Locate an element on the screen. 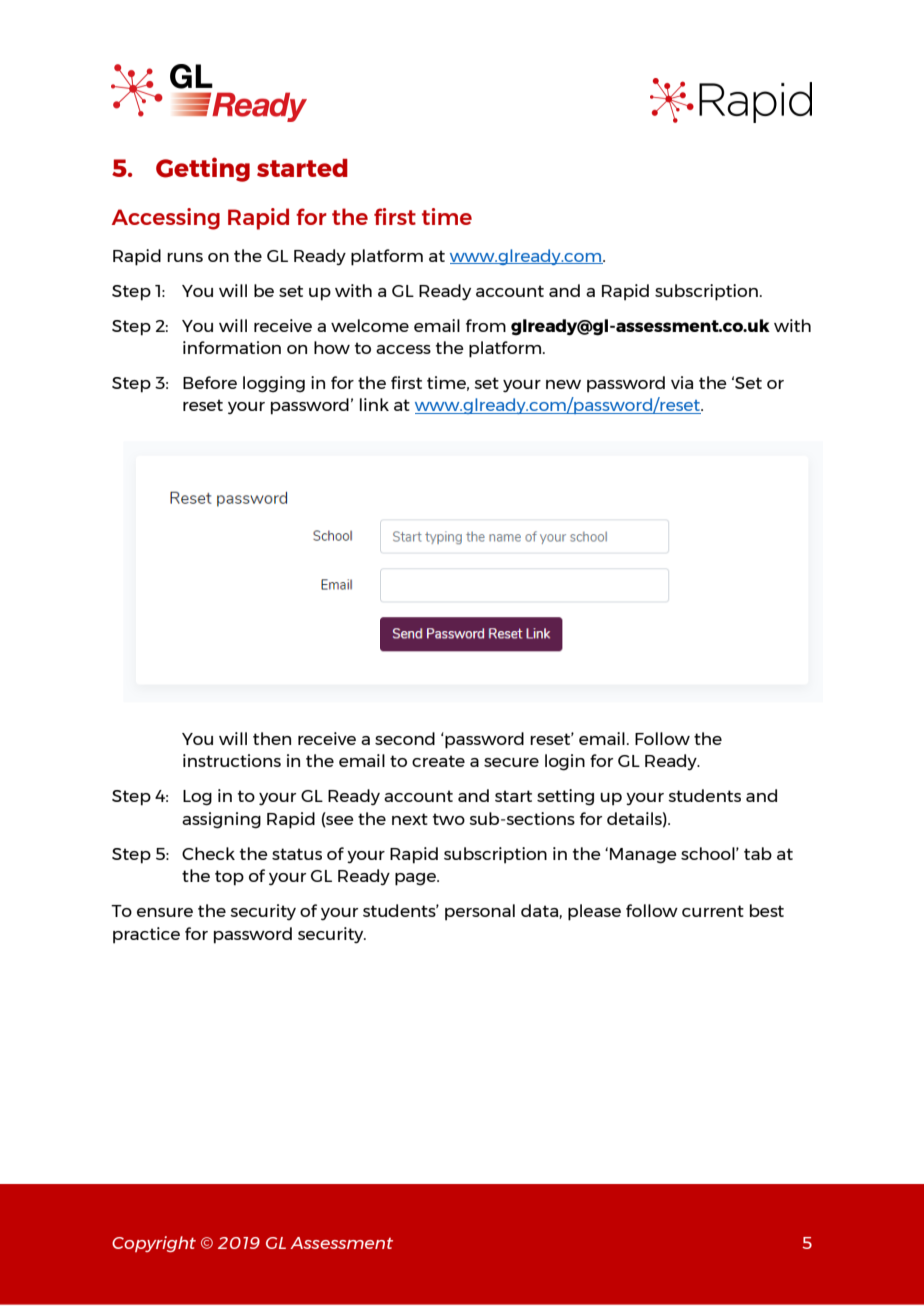  Getting is located at coordinates (203, 169).
